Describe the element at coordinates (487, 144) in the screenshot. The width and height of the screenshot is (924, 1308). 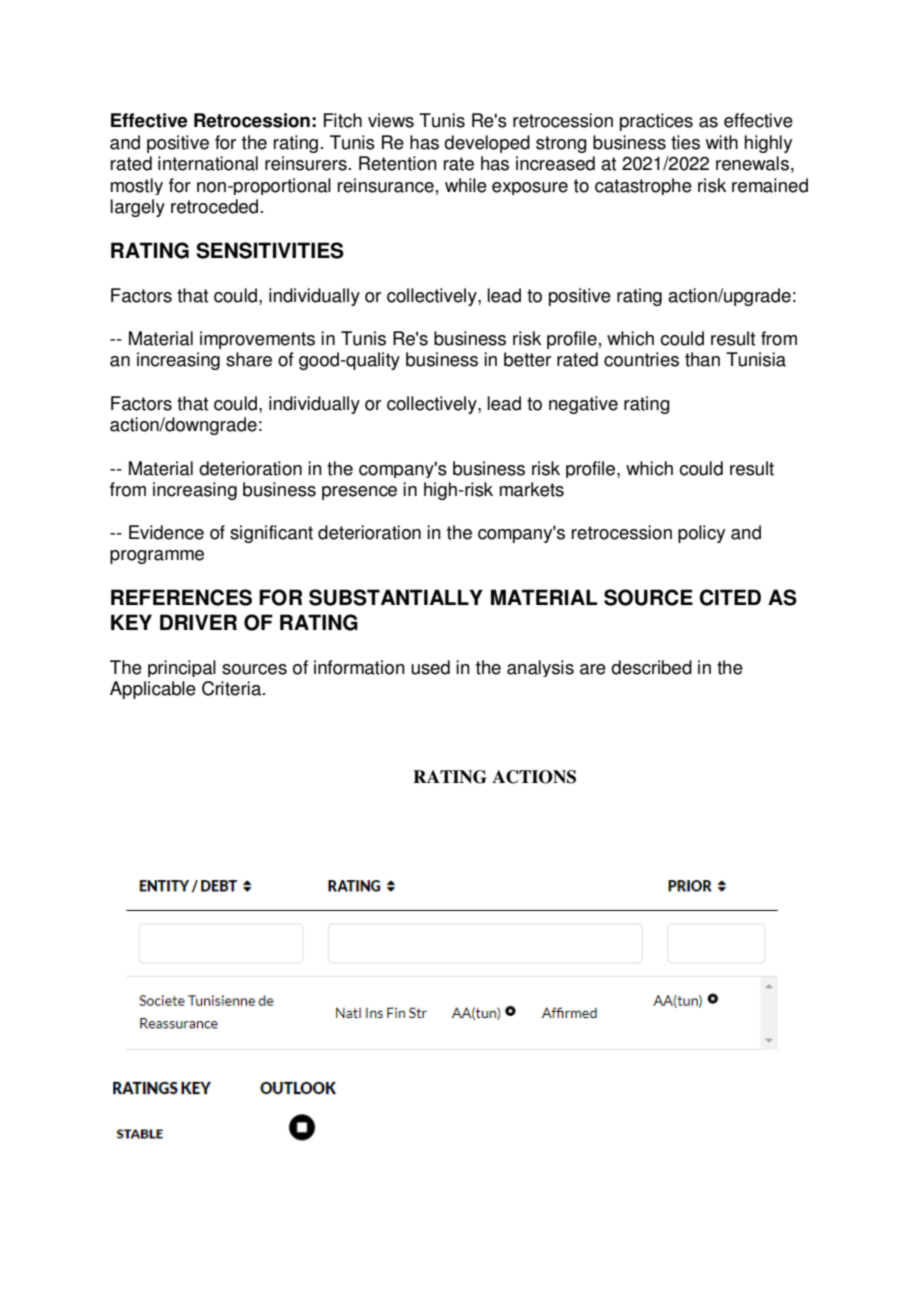
I see `developed` at that location.
